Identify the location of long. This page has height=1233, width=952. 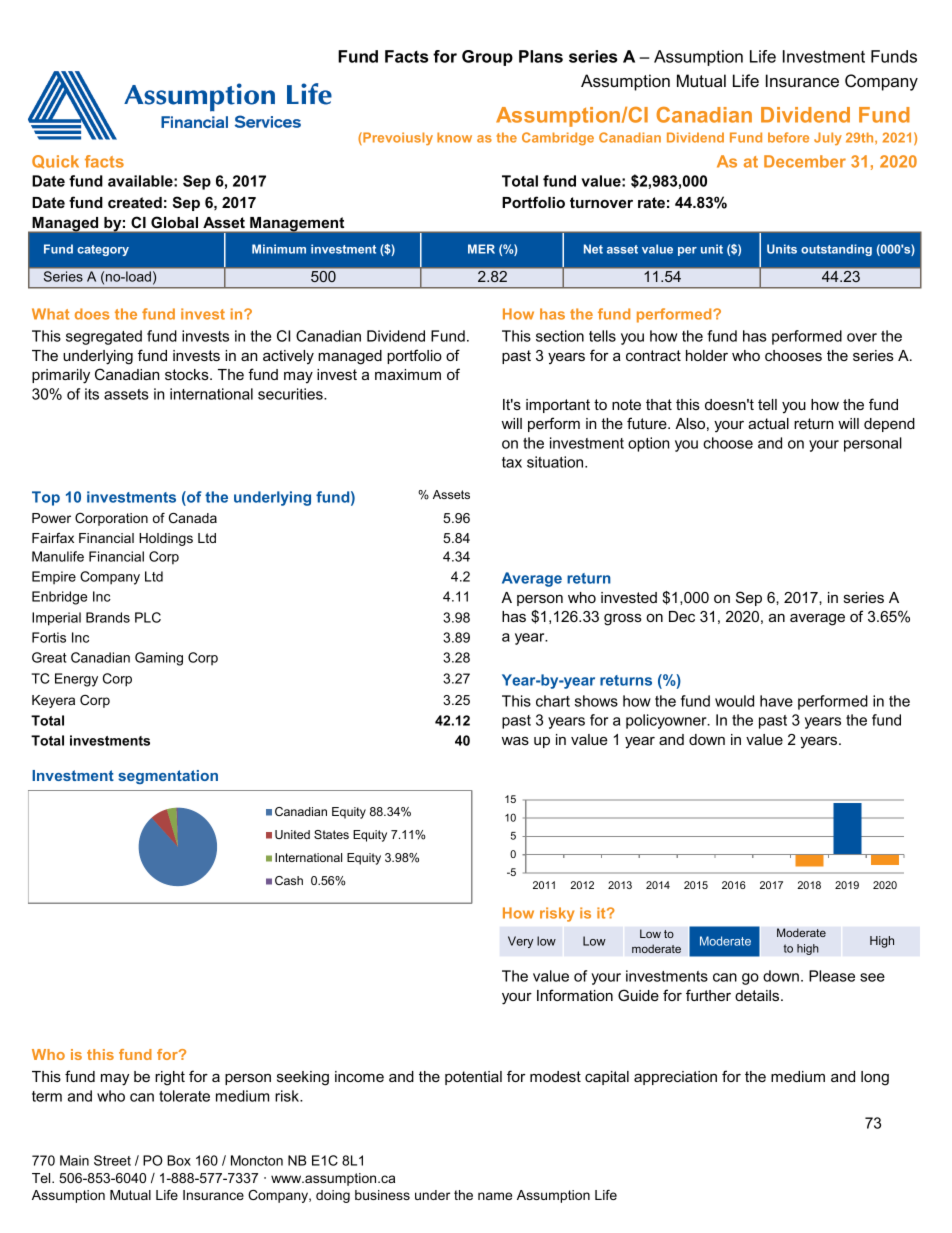
(875, 1078).
